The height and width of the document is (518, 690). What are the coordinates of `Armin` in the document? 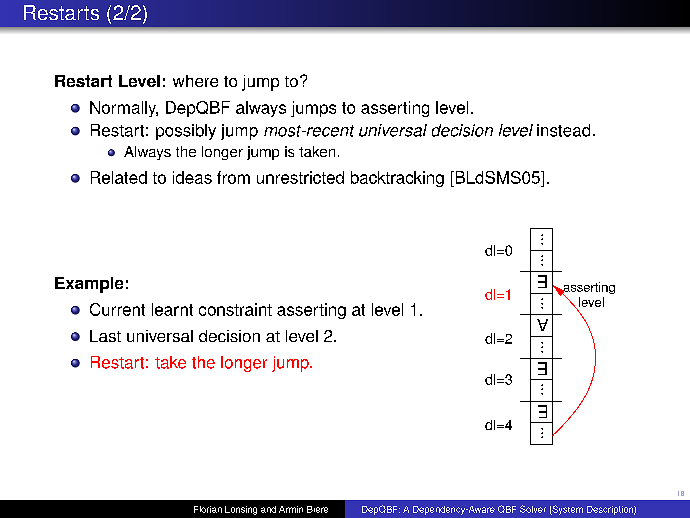 It's located at (291, 509).
